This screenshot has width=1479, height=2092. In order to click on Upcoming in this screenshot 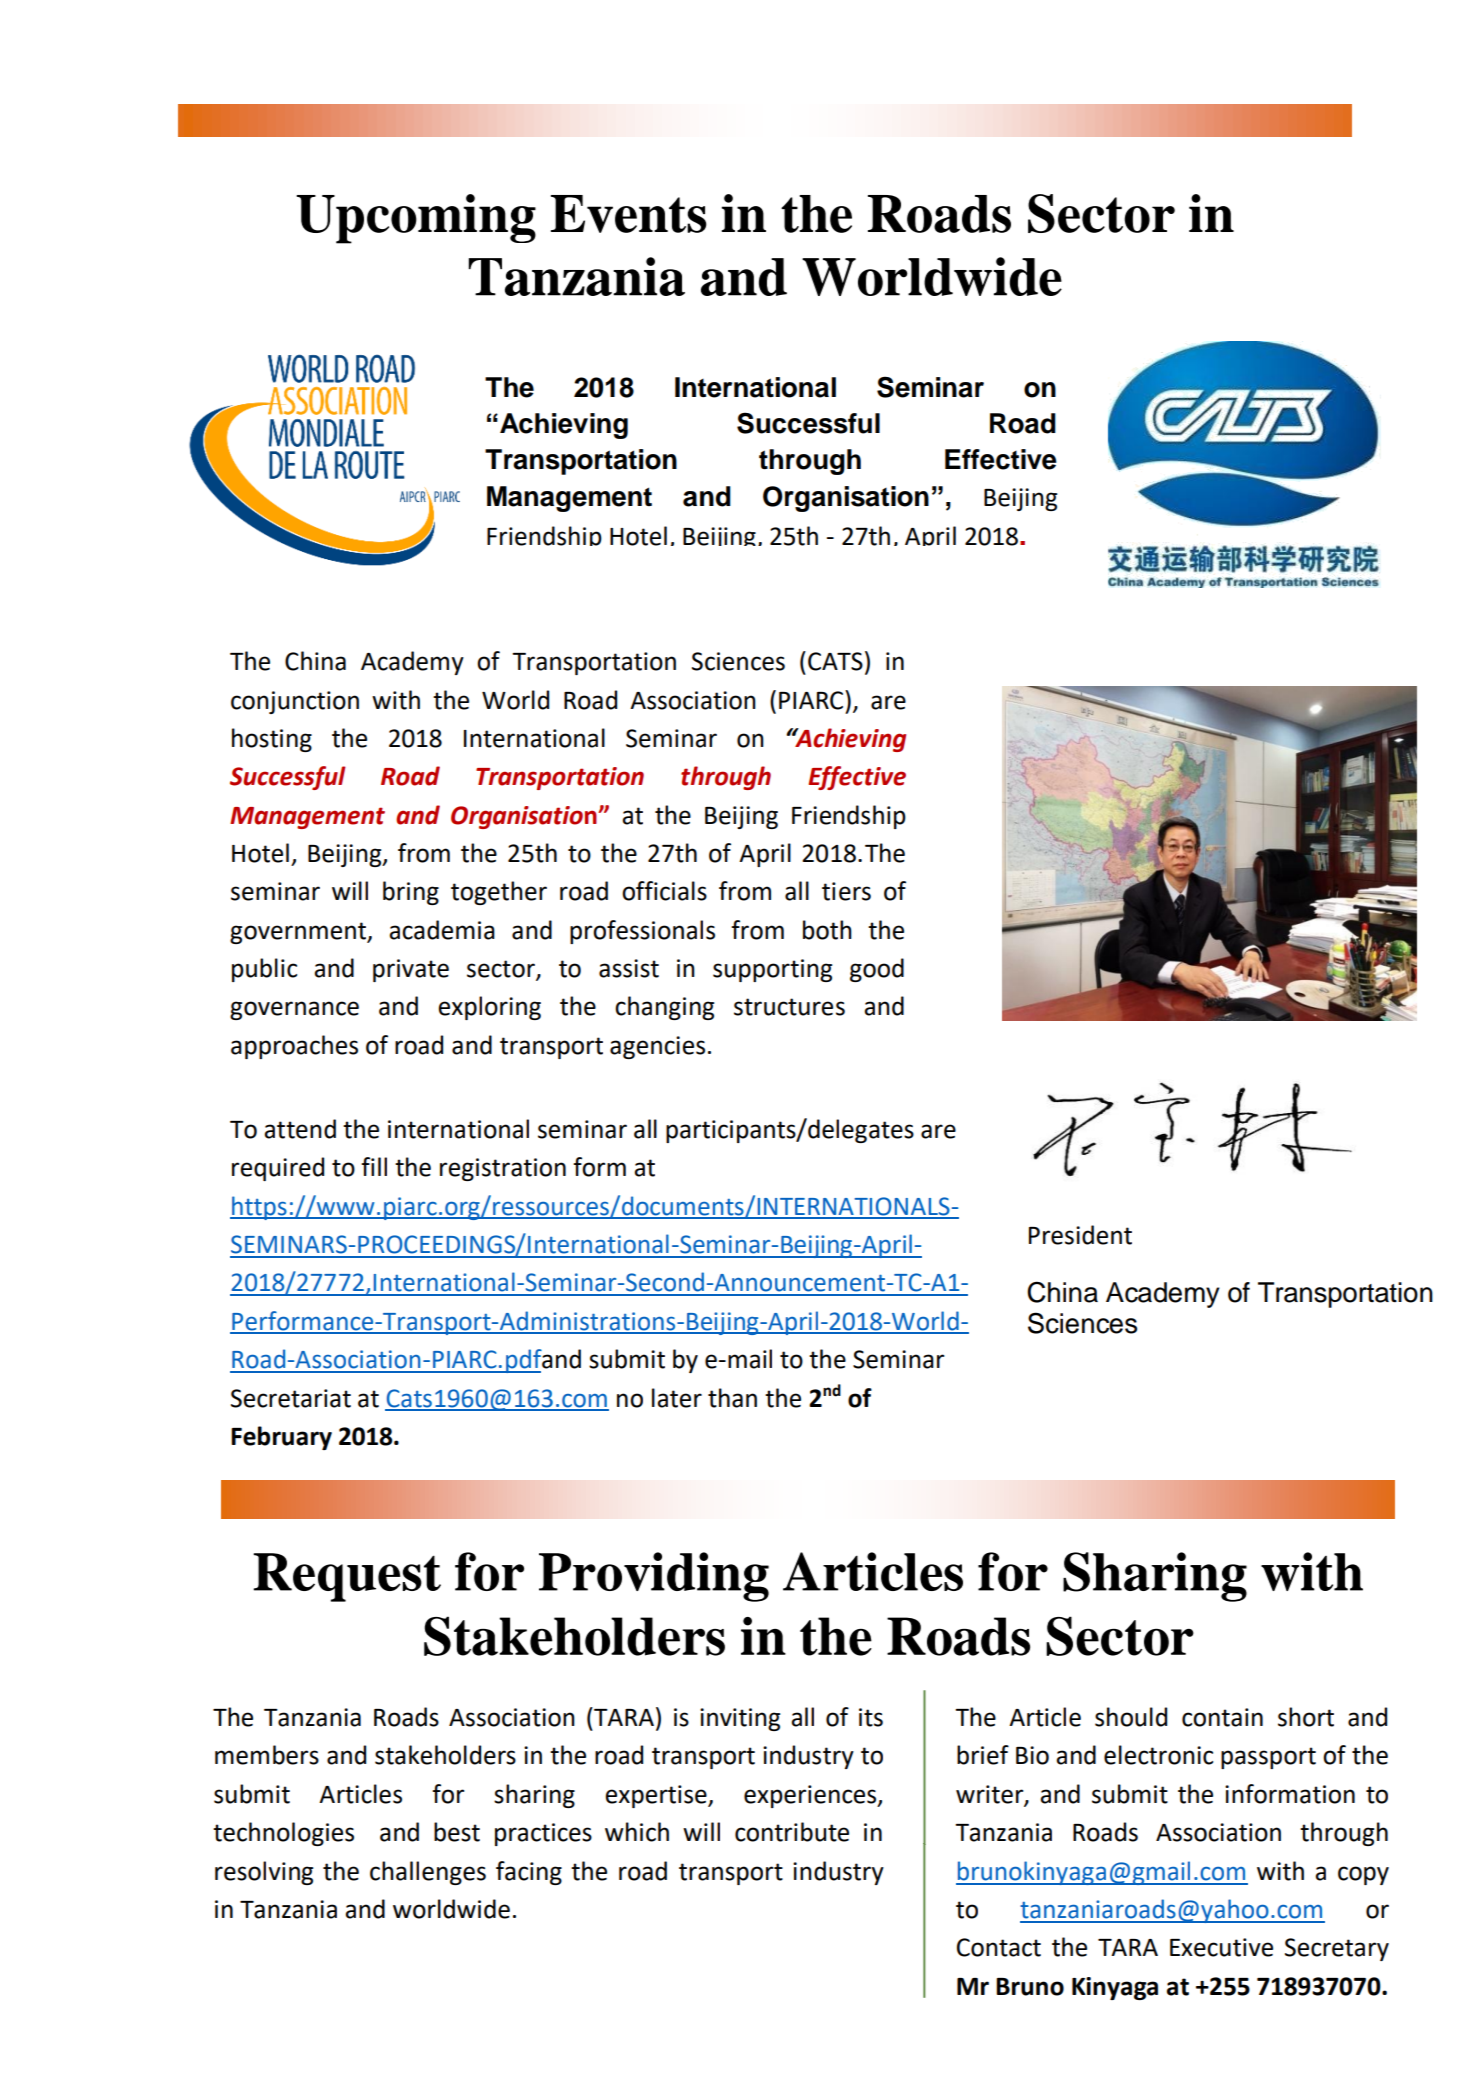, I will do `click(416, 219)`.
